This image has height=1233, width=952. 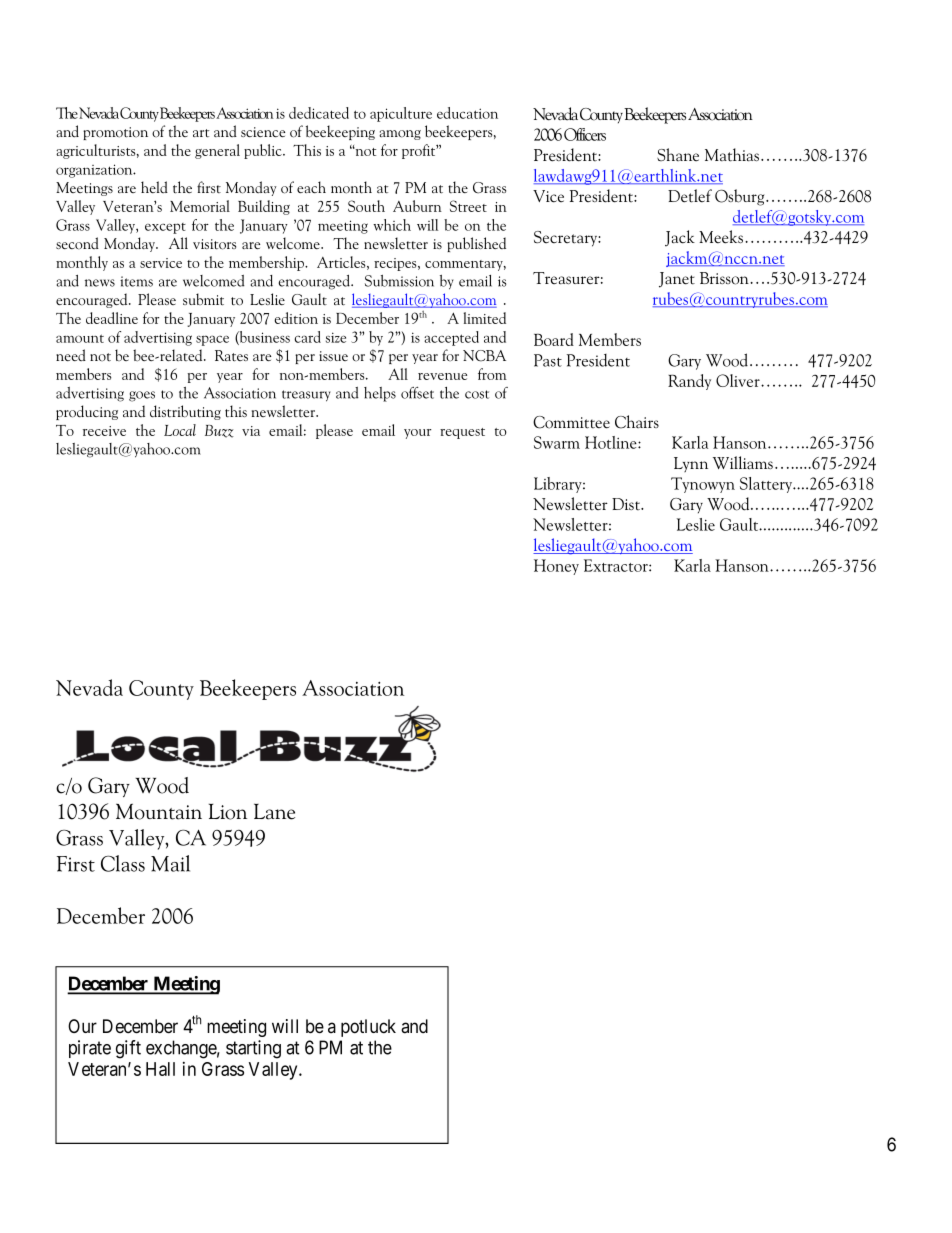 What do you see at coordinates (159, 811) in the image?
I see `Mountain` at bounding box center [159, 811].
